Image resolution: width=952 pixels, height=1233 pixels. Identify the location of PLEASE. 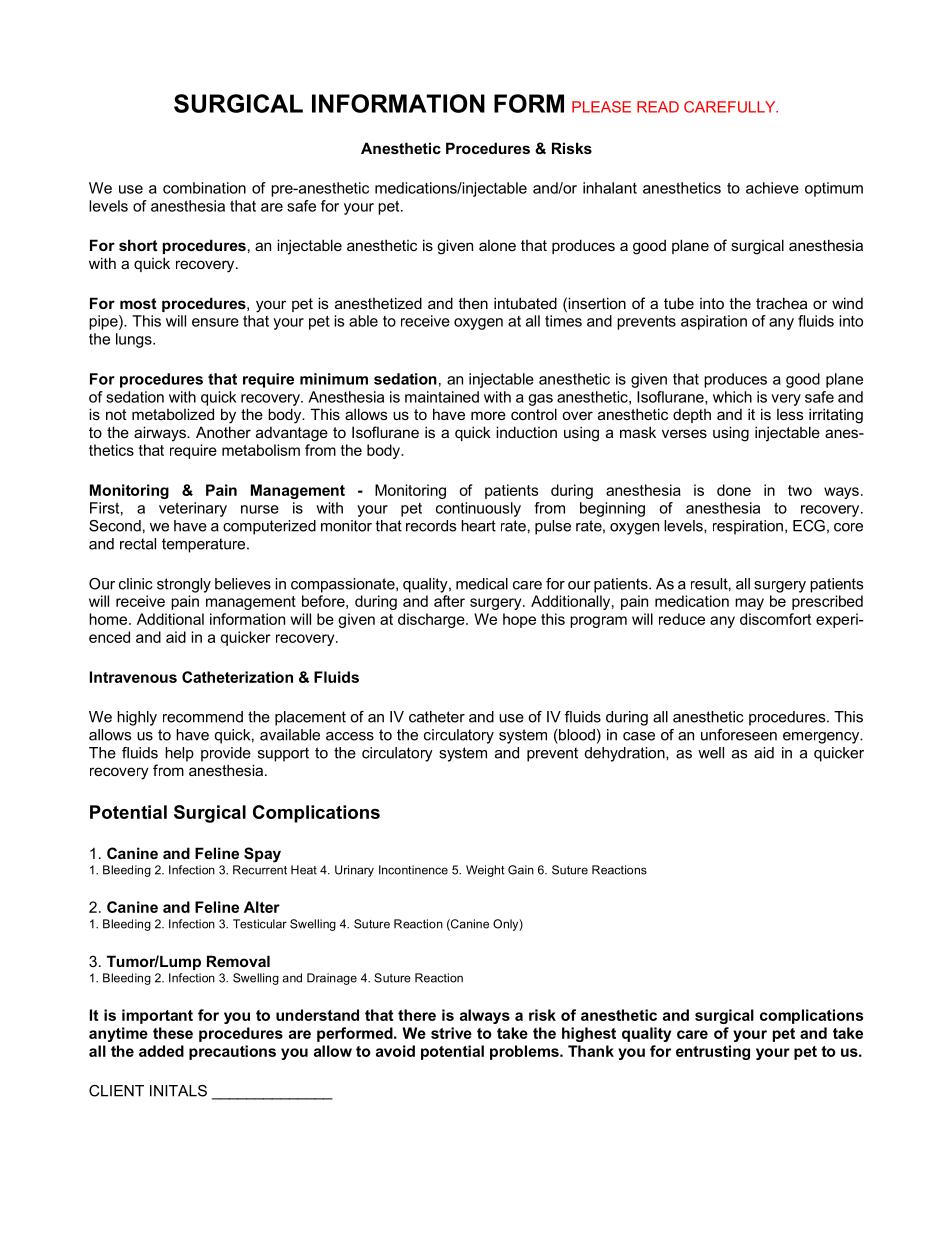
(601, 107).
